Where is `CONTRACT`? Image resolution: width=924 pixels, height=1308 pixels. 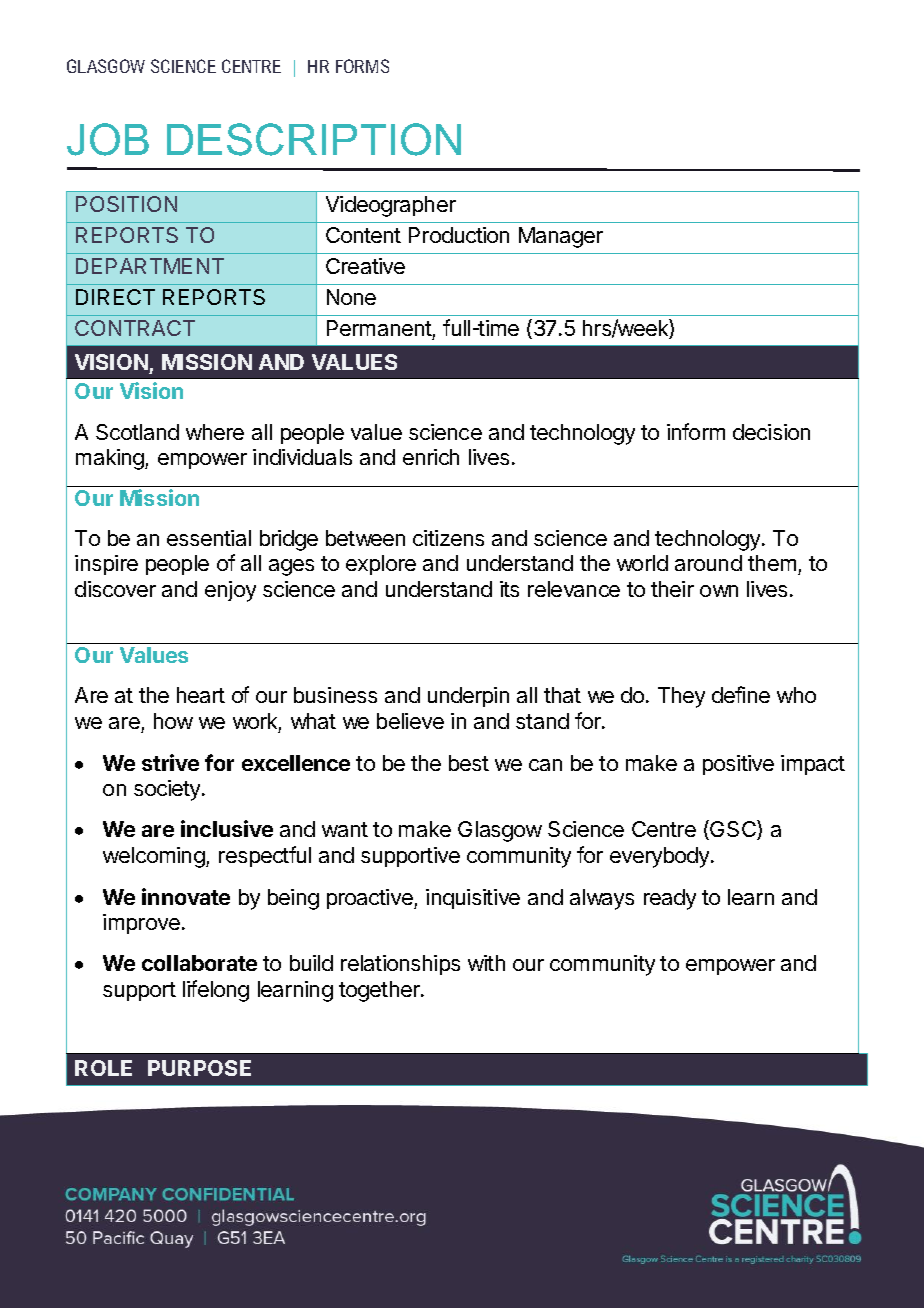 CONTRACT is located at coordinates (135, 328).
